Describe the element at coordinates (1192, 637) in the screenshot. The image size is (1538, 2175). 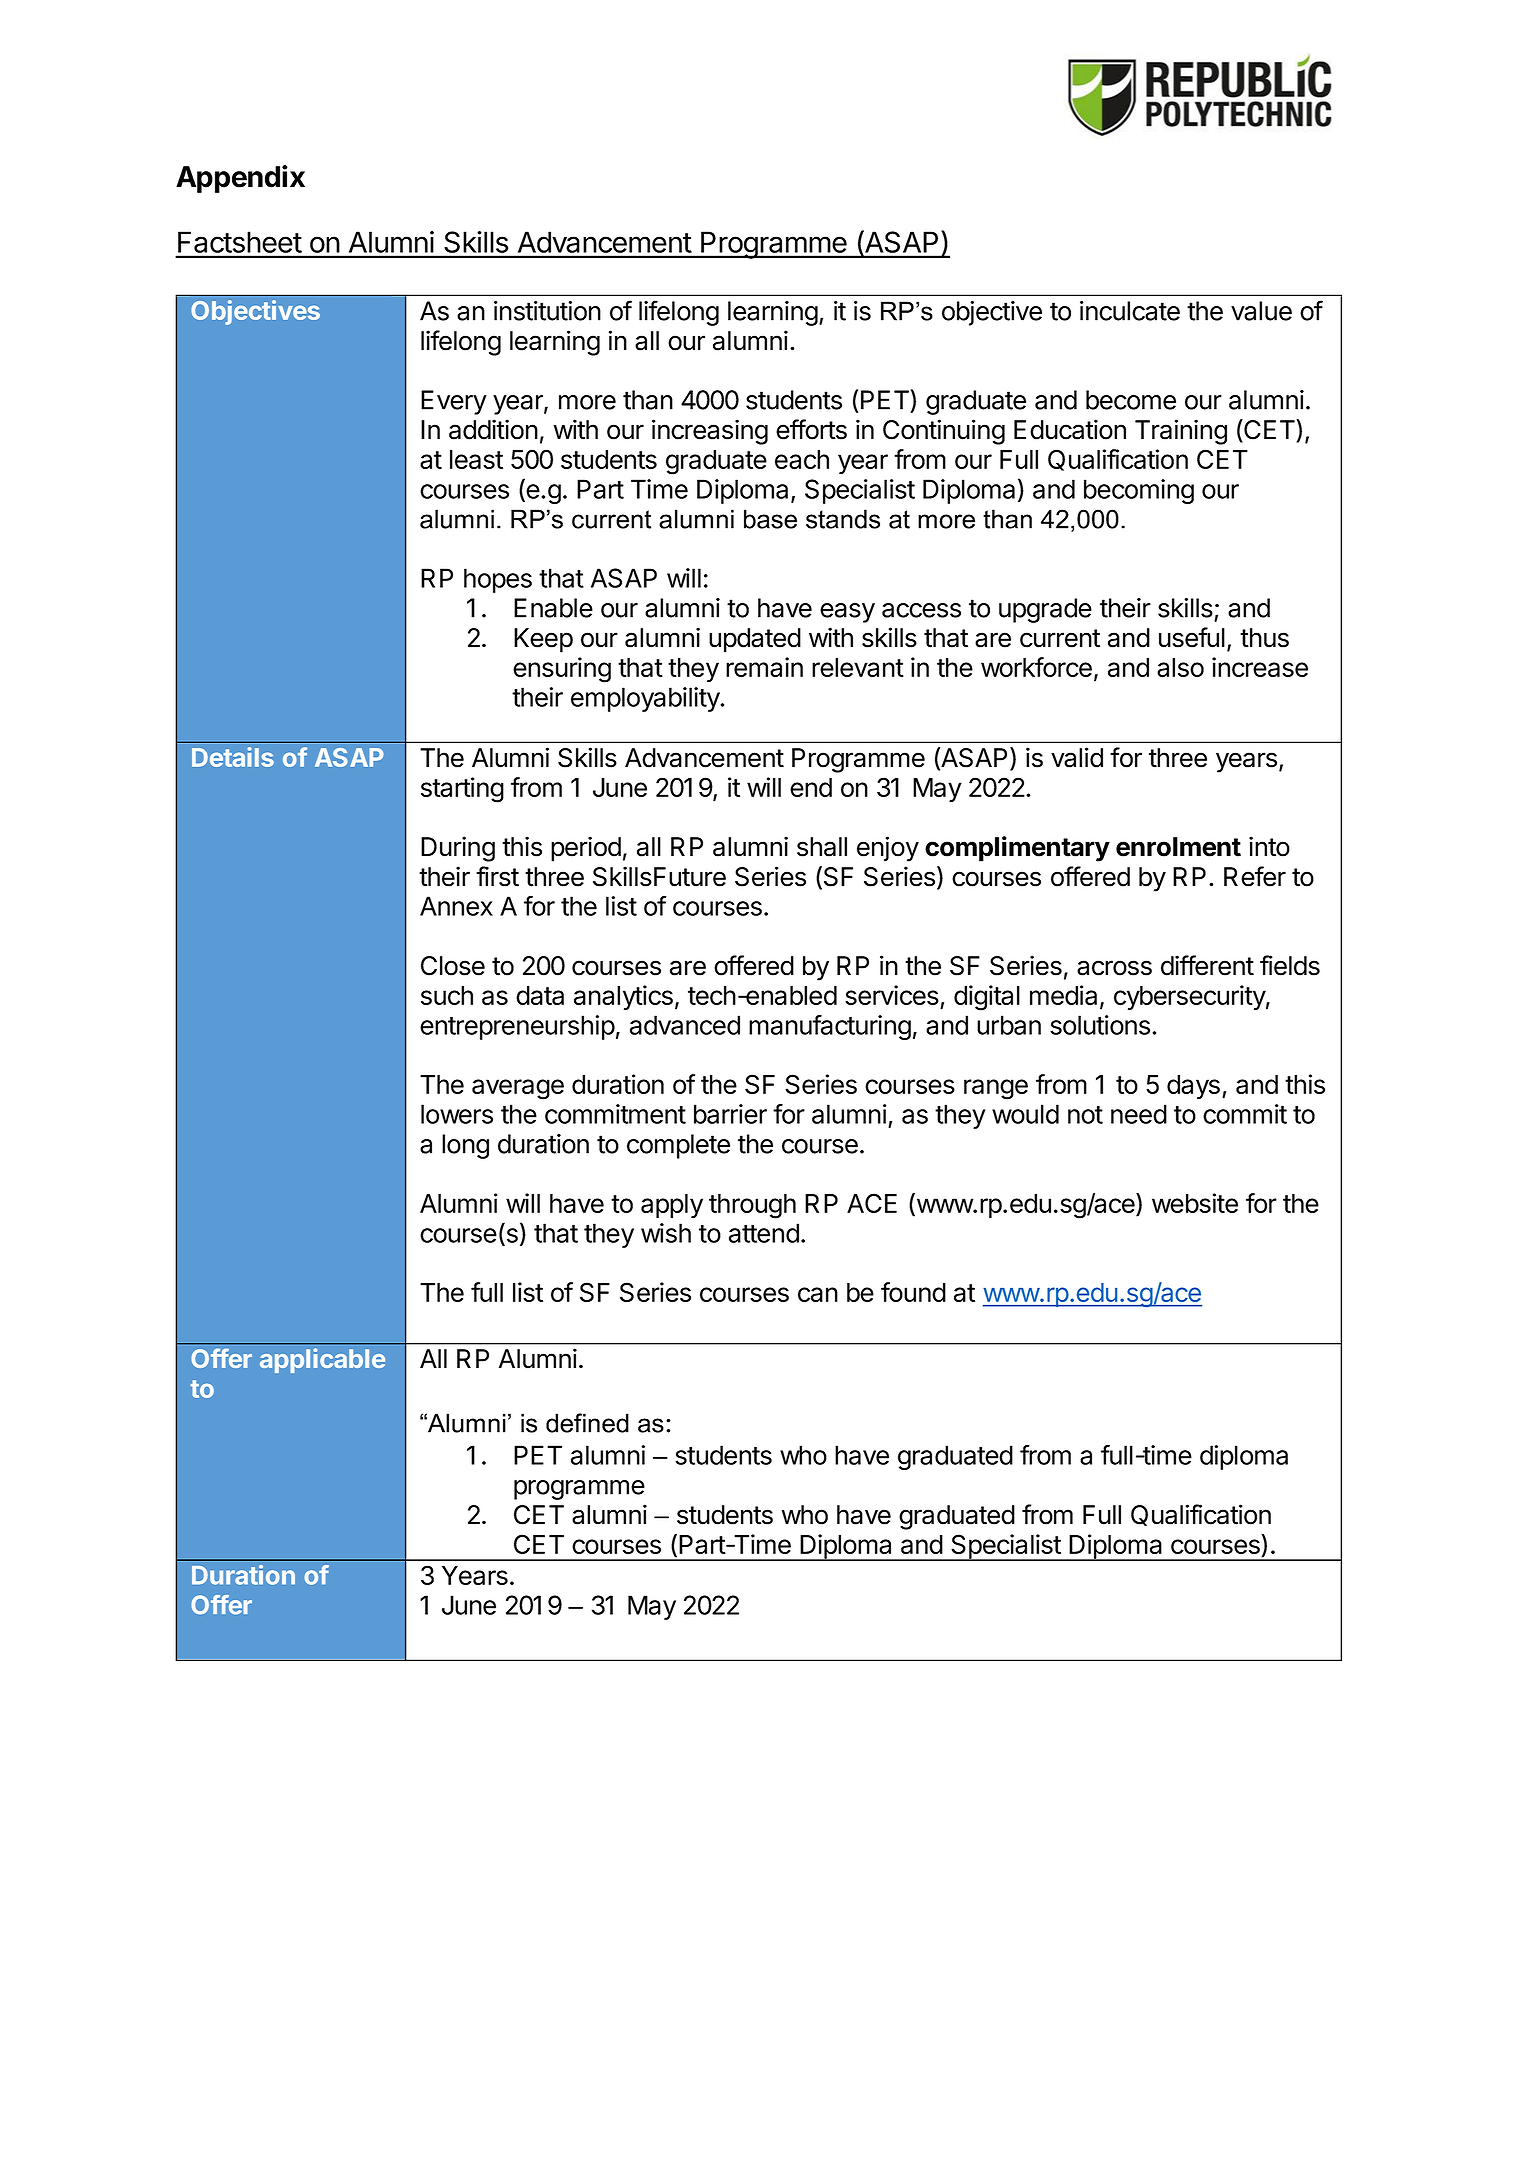
I see `useful` at that location.
